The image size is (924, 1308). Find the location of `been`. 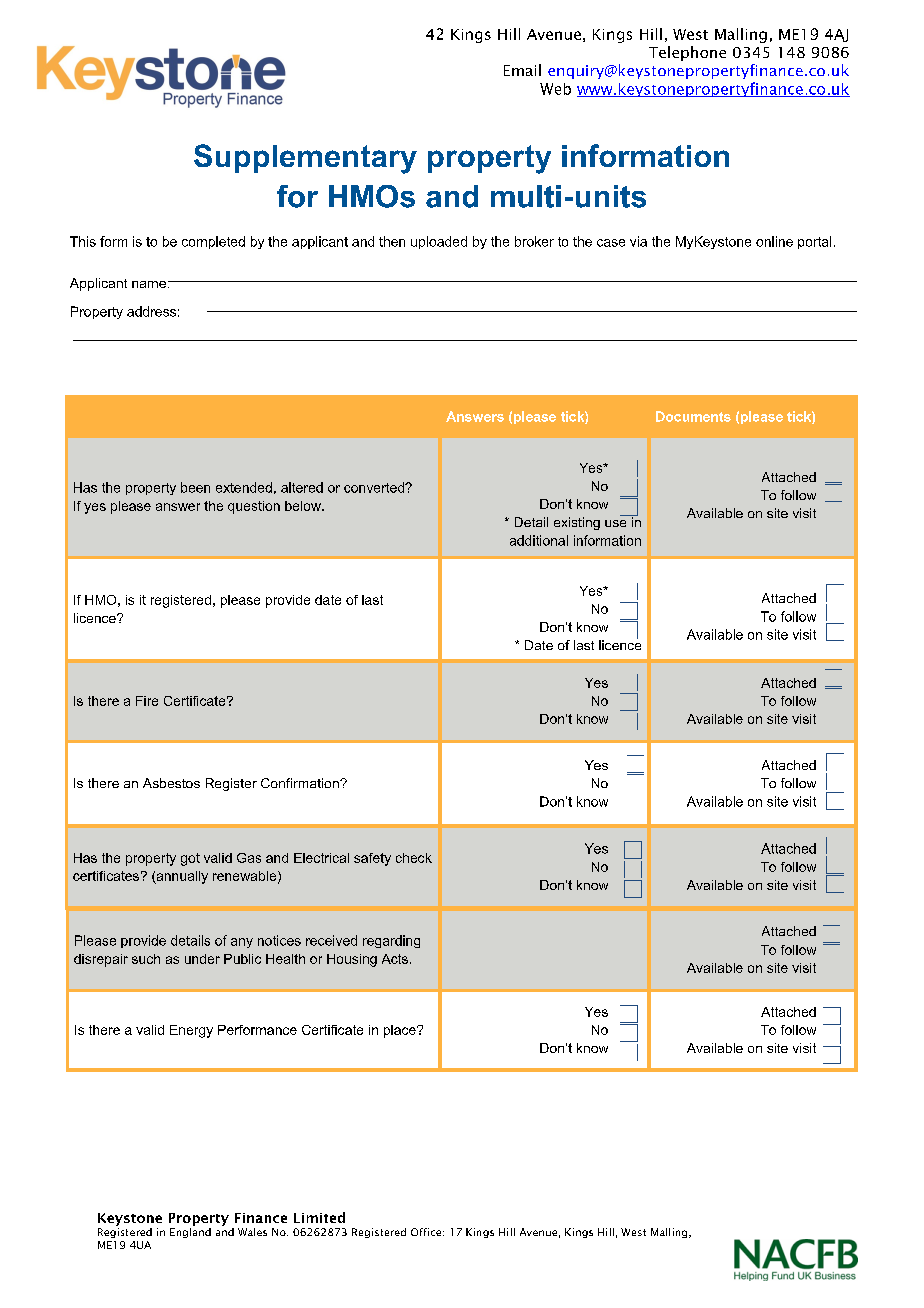

been is located at coordinates (195, 487).
